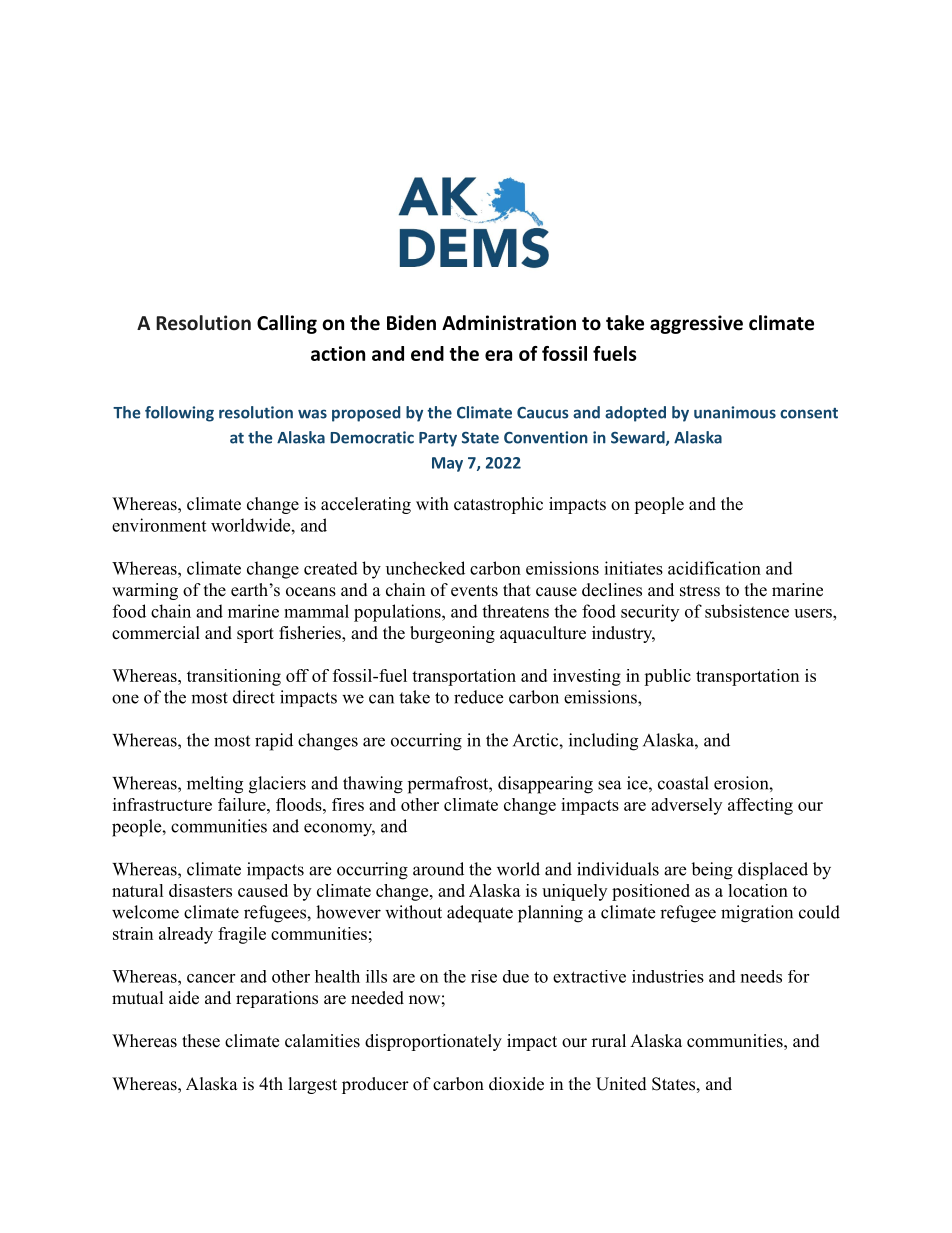 This document has width=952, height=1233. I want to click on Calling, so click(287, 324).
